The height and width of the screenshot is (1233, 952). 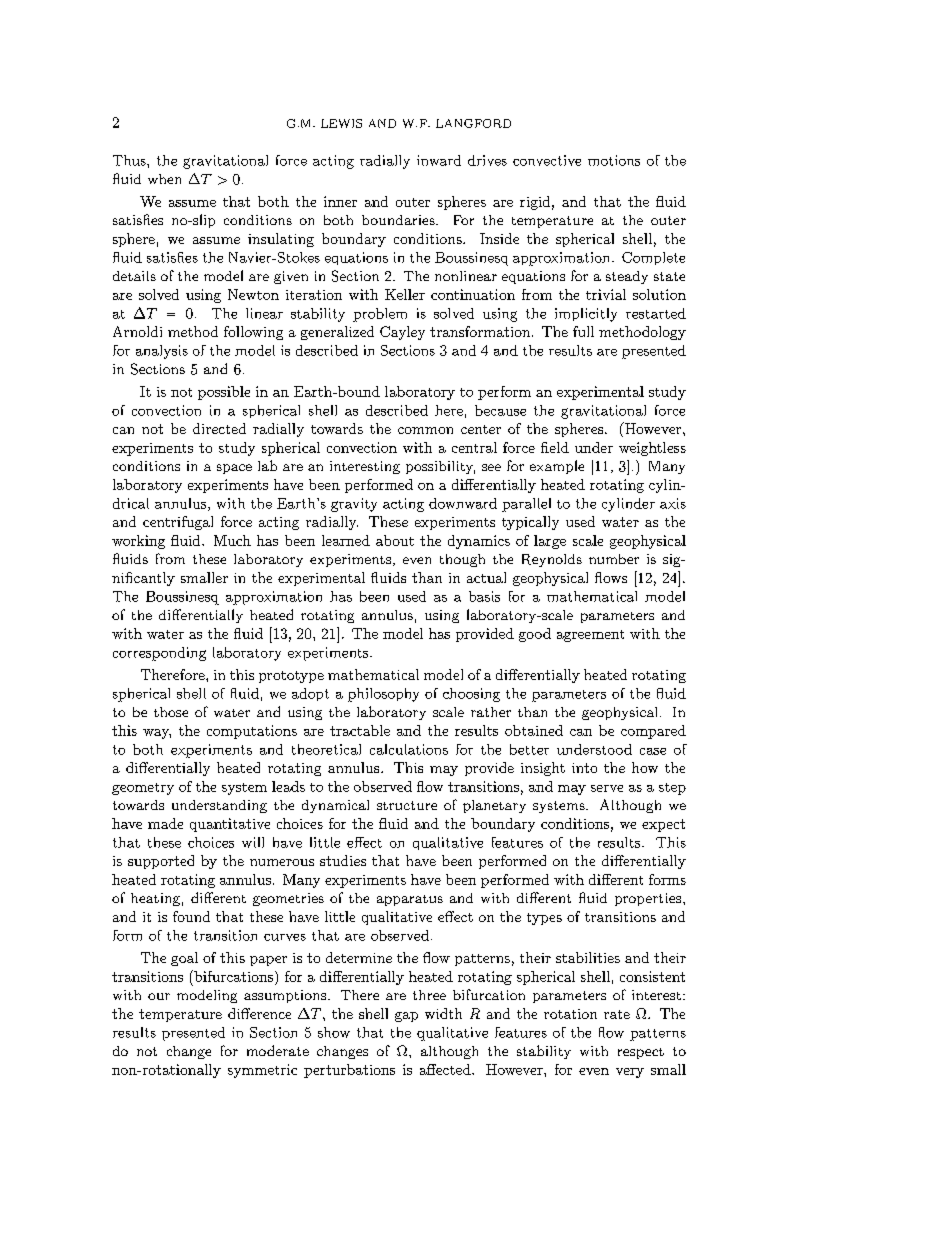 I want to click on full, so click(x=583, y=331).
